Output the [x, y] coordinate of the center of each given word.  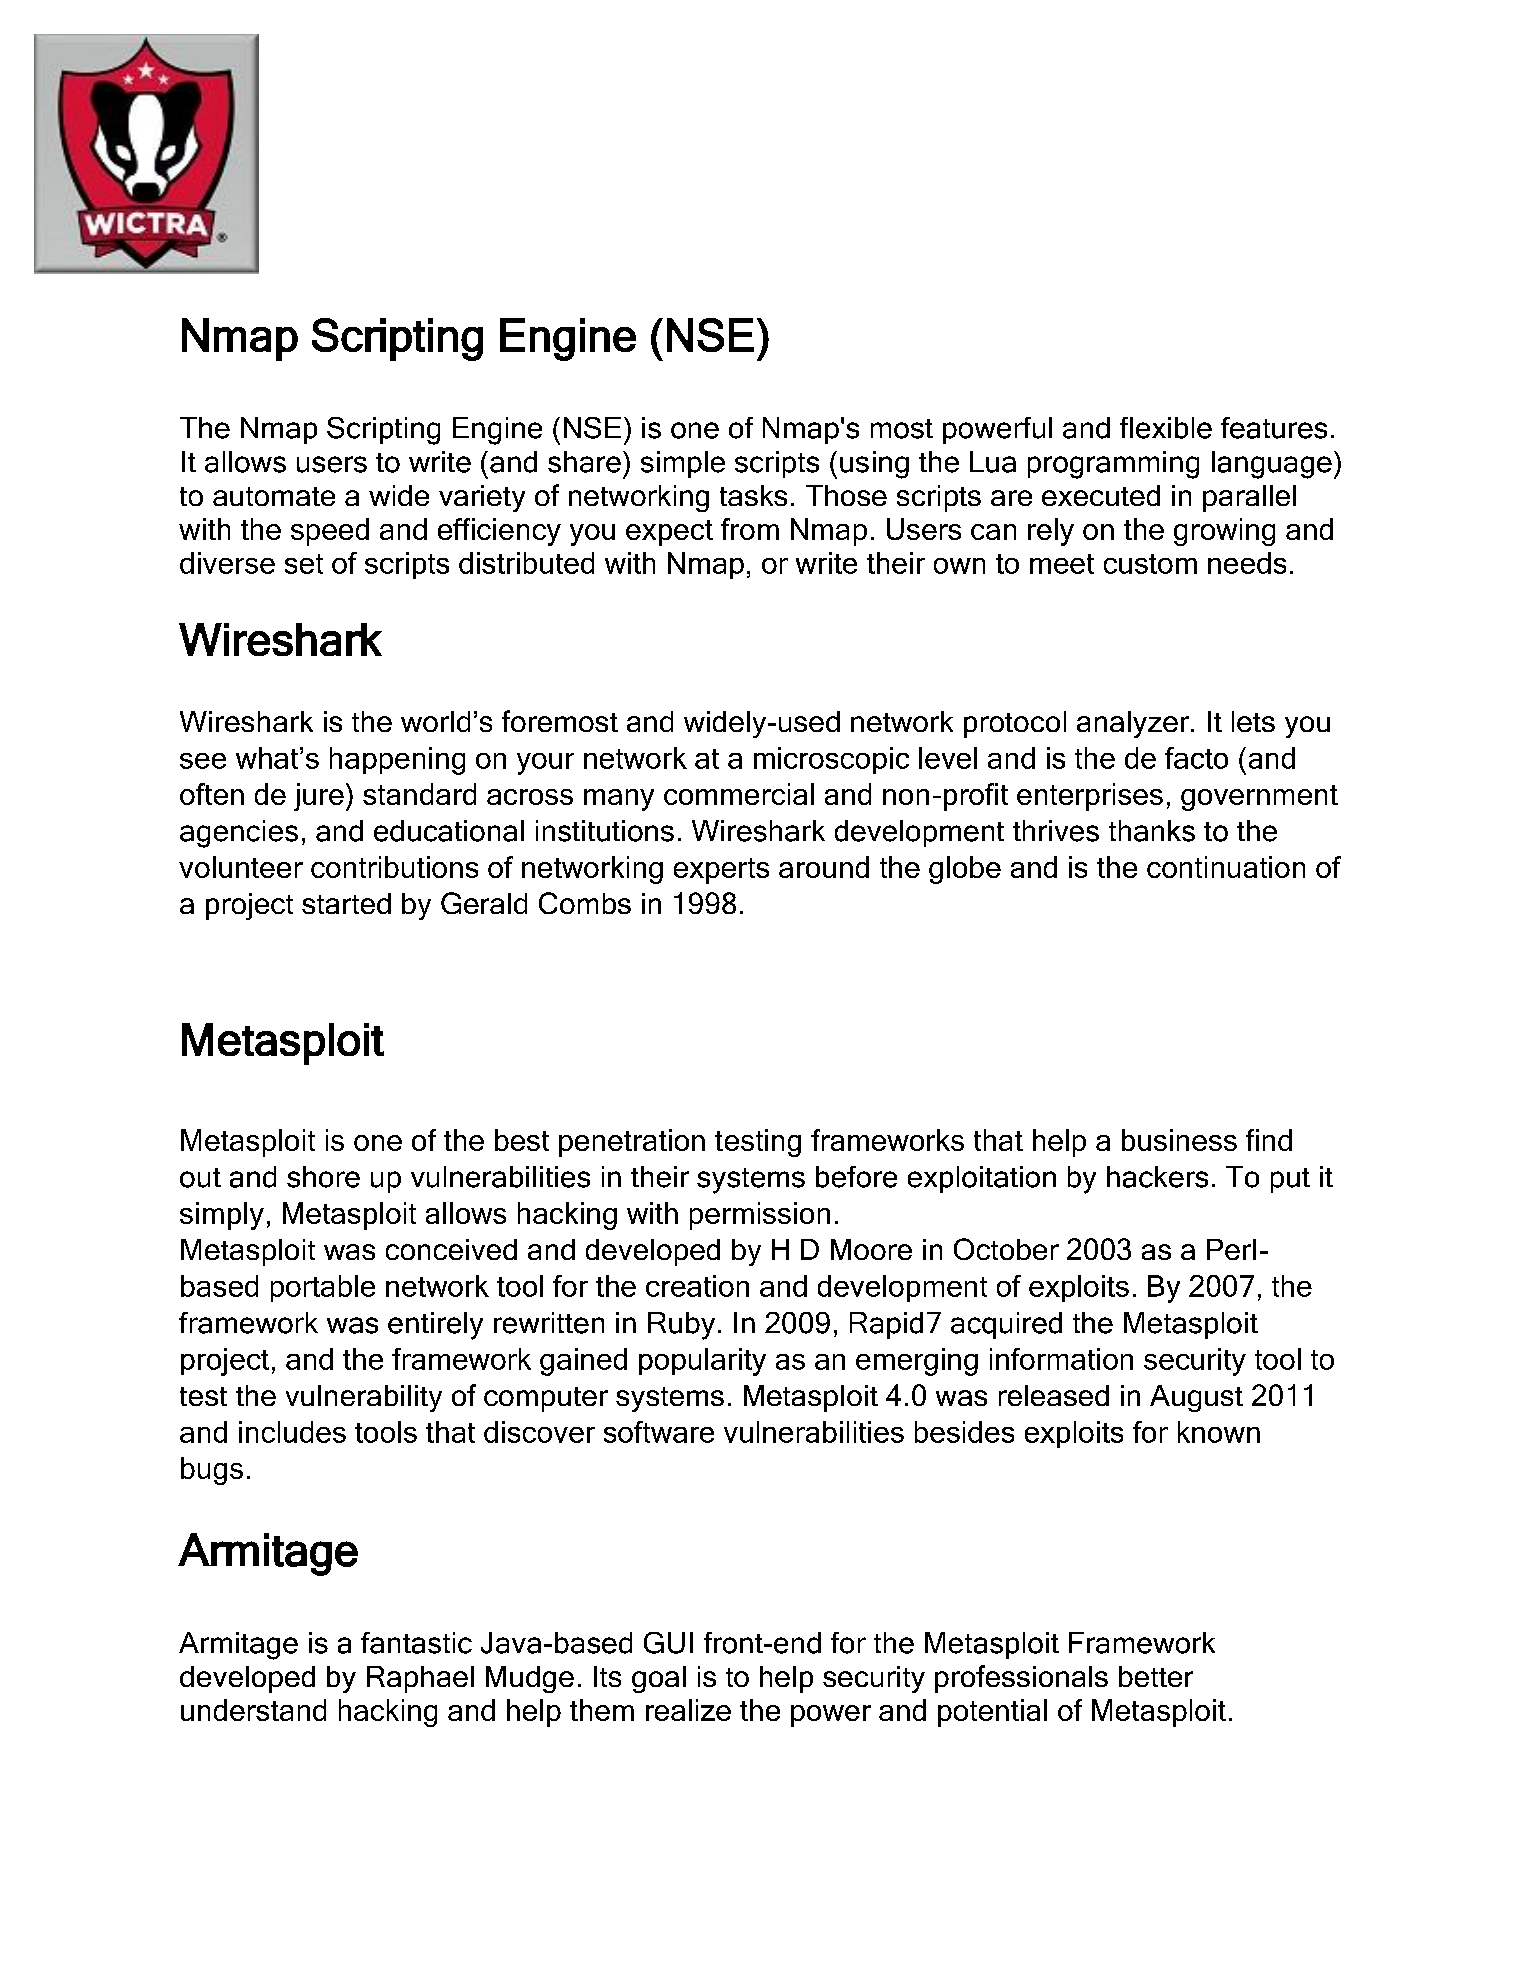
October [1006, 1249]
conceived [451, 1249]
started [346, 903]
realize [688, 1710]
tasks [753, 495]
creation [697, 1286]
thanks [1152, 831]
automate [274, 496]
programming [1113, 465]
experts [721, 871]
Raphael [420, 1679]
